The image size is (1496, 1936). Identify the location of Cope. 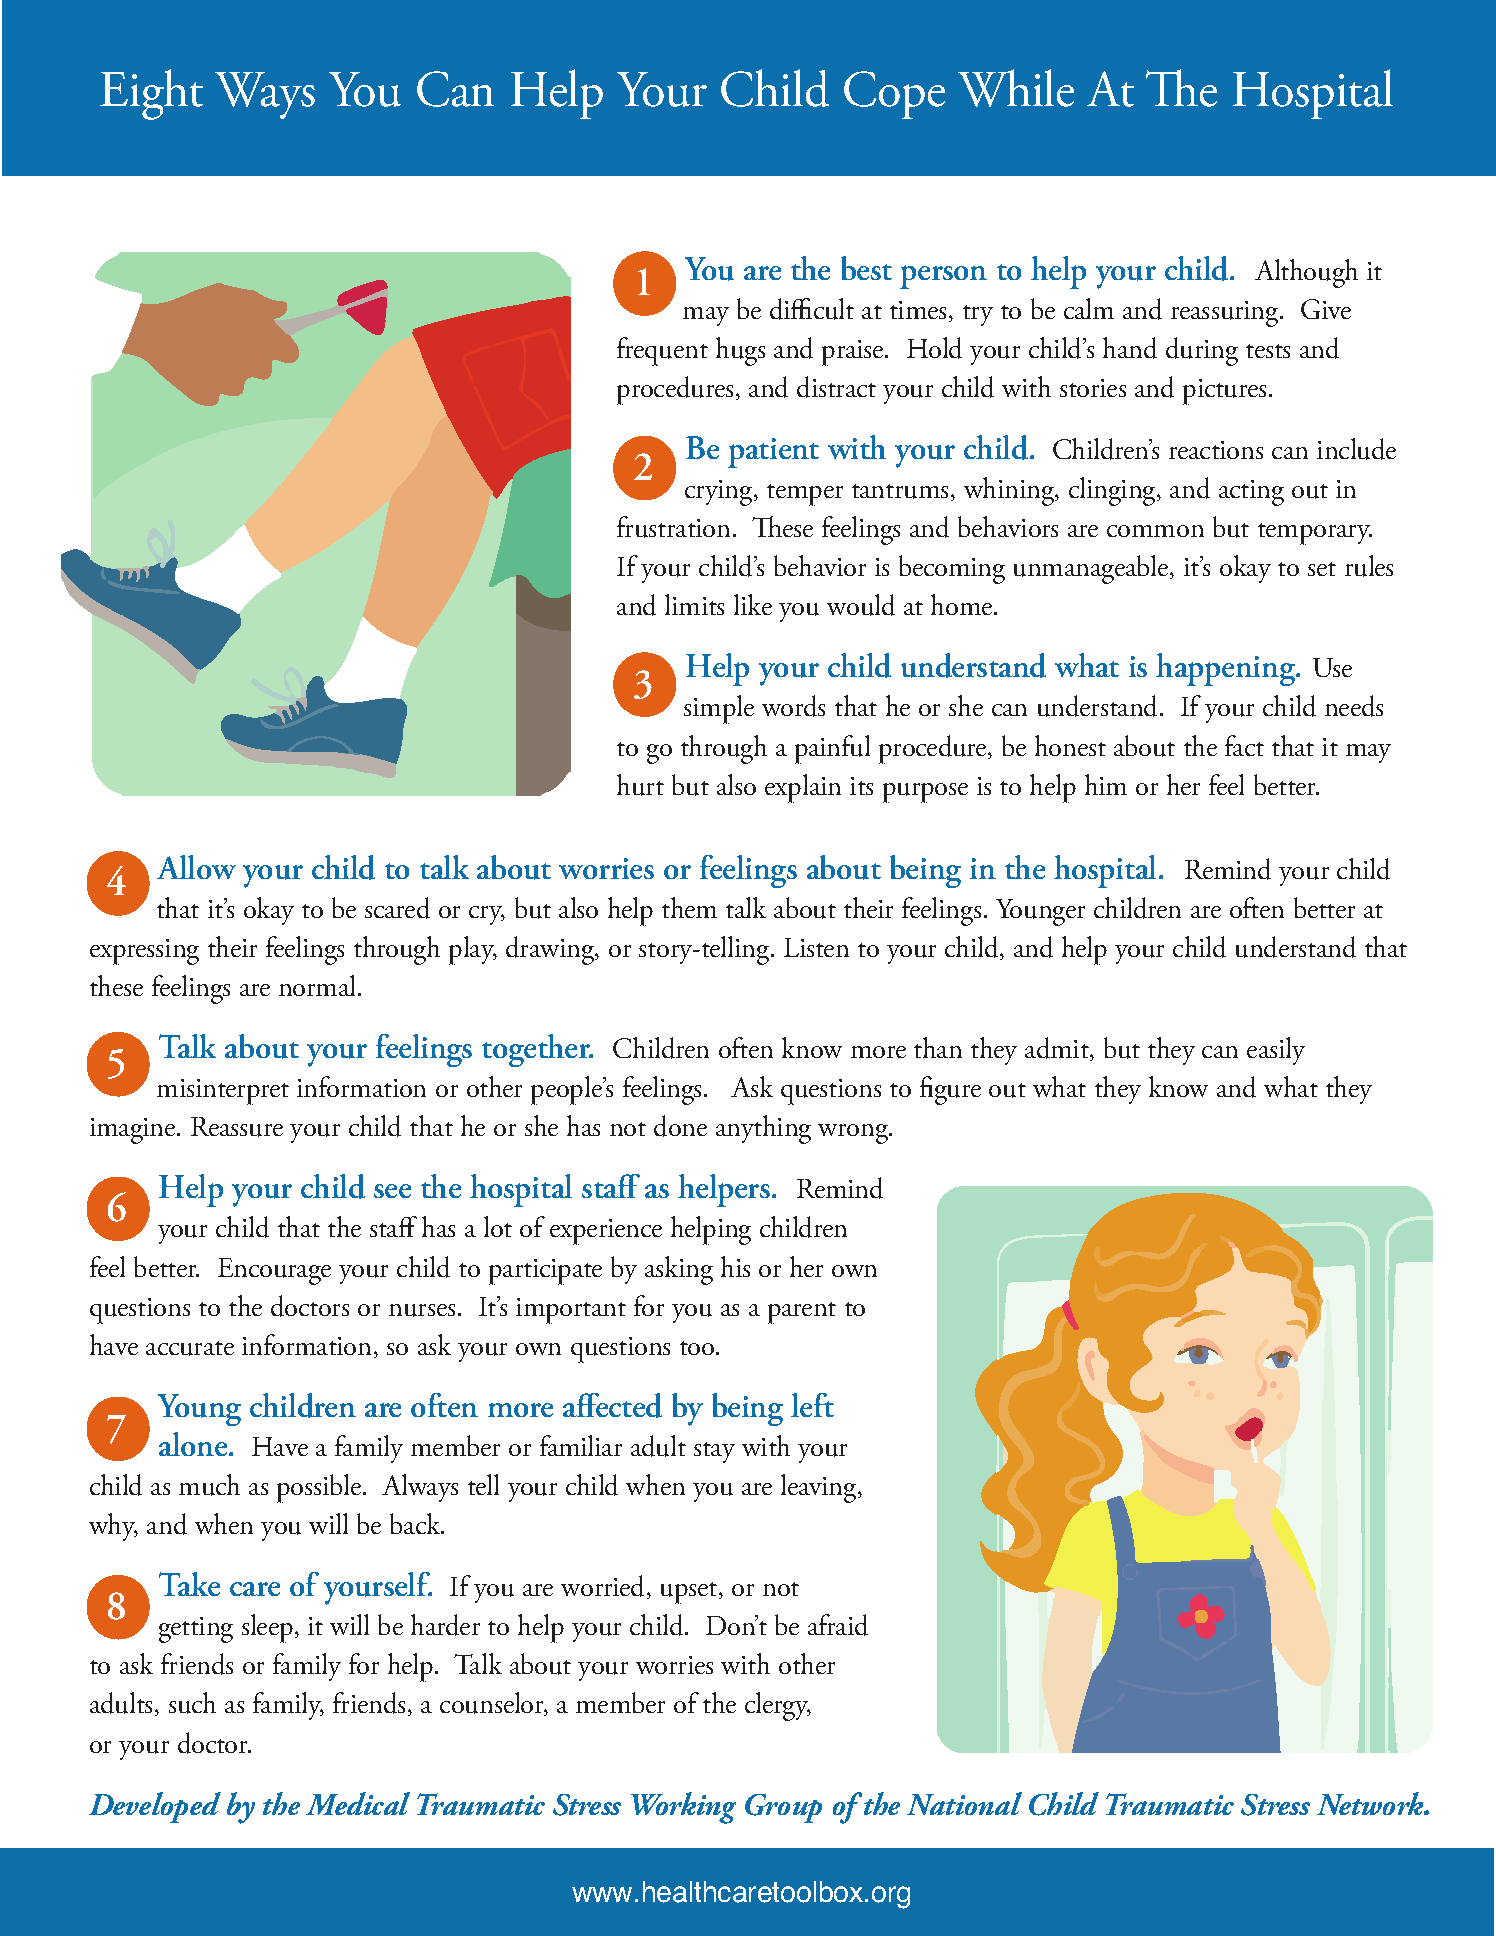
(894, 95).
